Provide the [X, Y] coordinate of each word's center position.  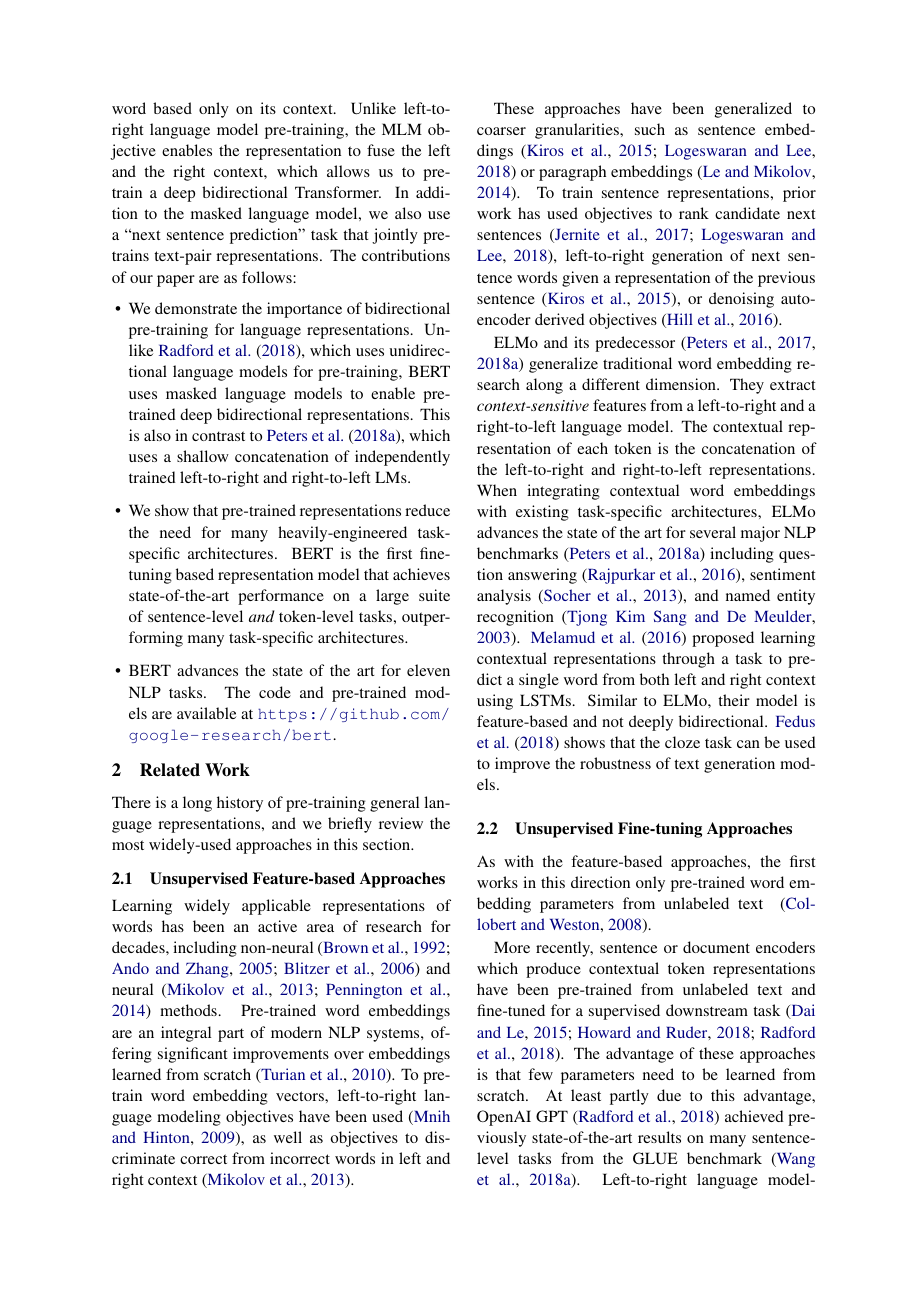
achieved [754, 1116]
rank [694, 213]
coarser [501, 131]
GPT [552, 1116]
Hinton [167, 1137]
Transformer [338, 192]
